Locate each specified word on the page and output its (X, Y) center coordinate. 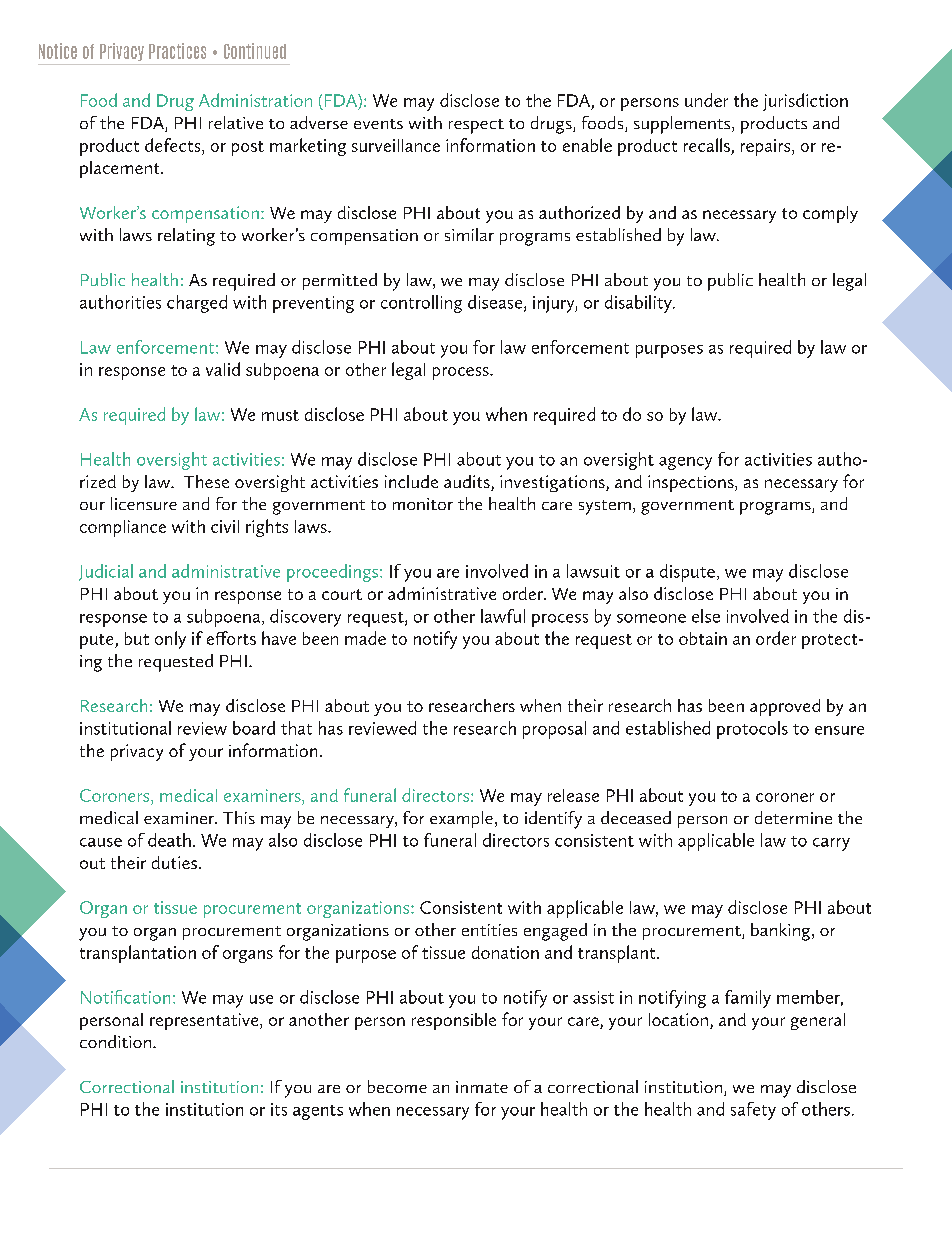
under (706, 100)
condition (115, 1041)
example (461, 819)
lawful (503, 616)
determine (793, 817)
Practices (177, 51)
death (169, 840)
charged (197, 304)
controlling (421, 304)
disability (639, 304)
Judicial (106, 572)
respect (476, 126)
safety (753, 1111)
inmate (482, 1087)
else (706, 616)
